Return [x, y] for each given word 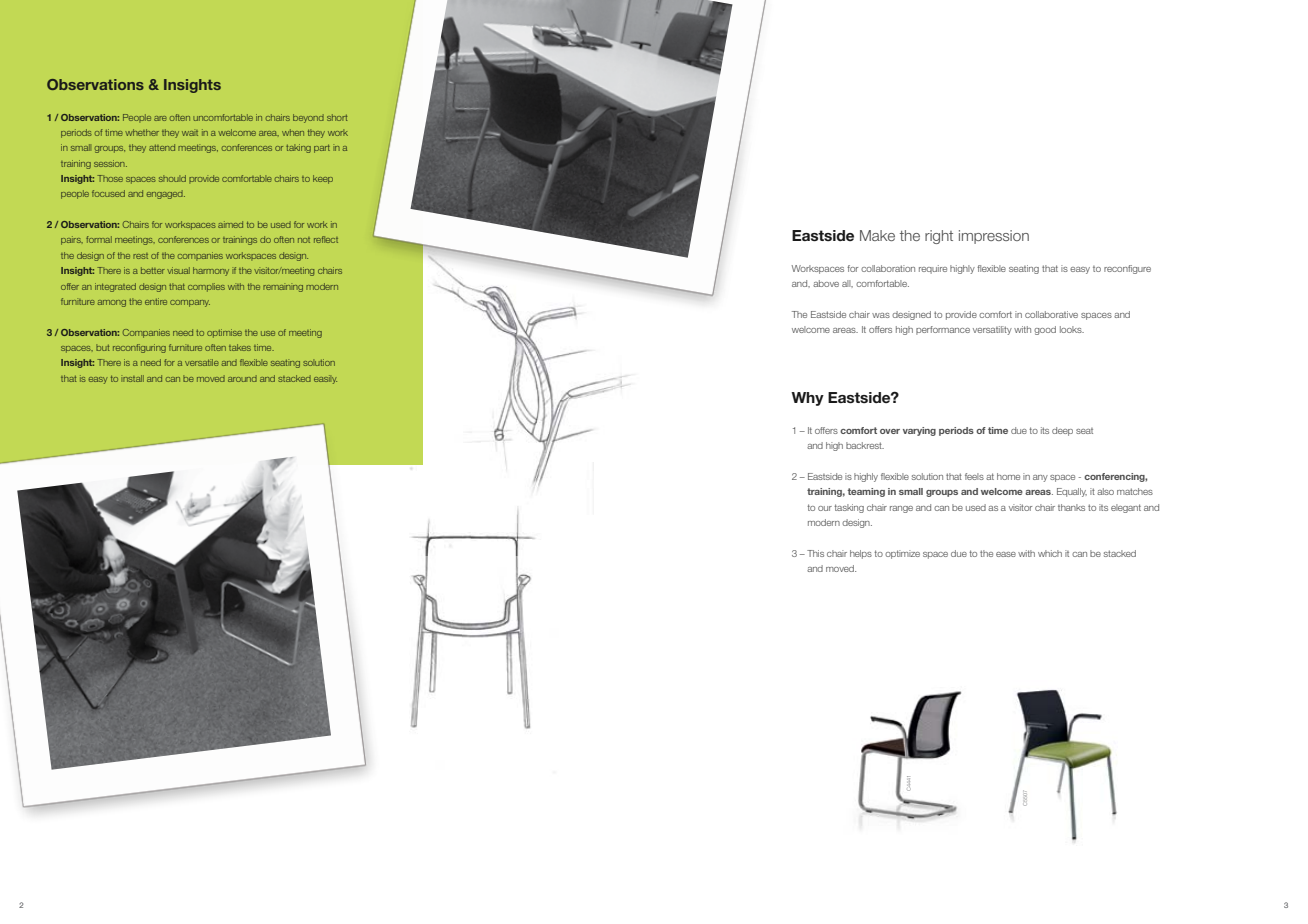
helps [861, 554]
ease [1006, 554]
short [337, 117]
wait [190, 132]
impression [994, 237]
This [815, 553]
